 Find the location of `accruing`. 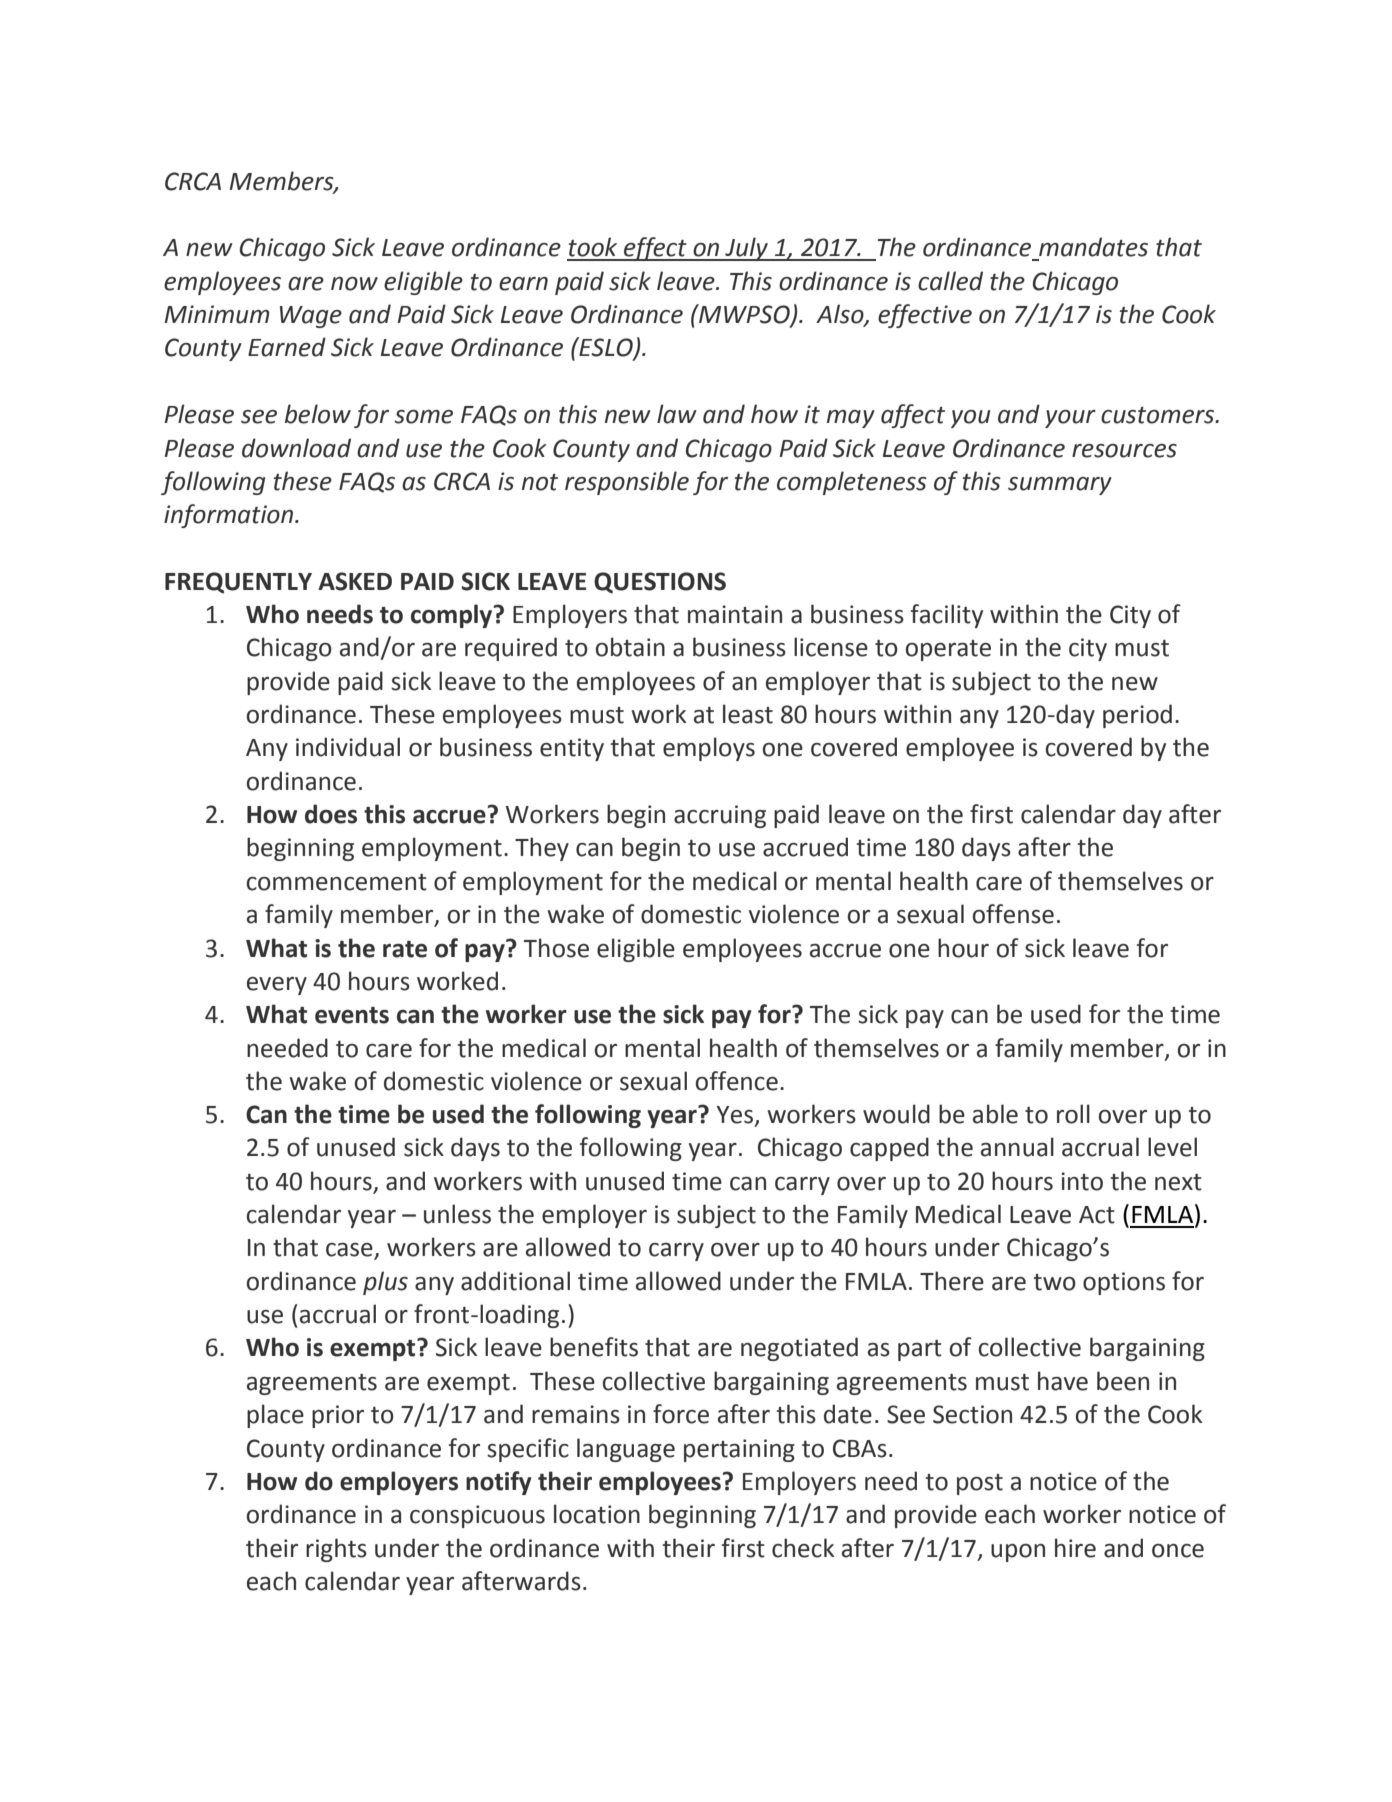

accruing is located at coordinates (720, 816).
